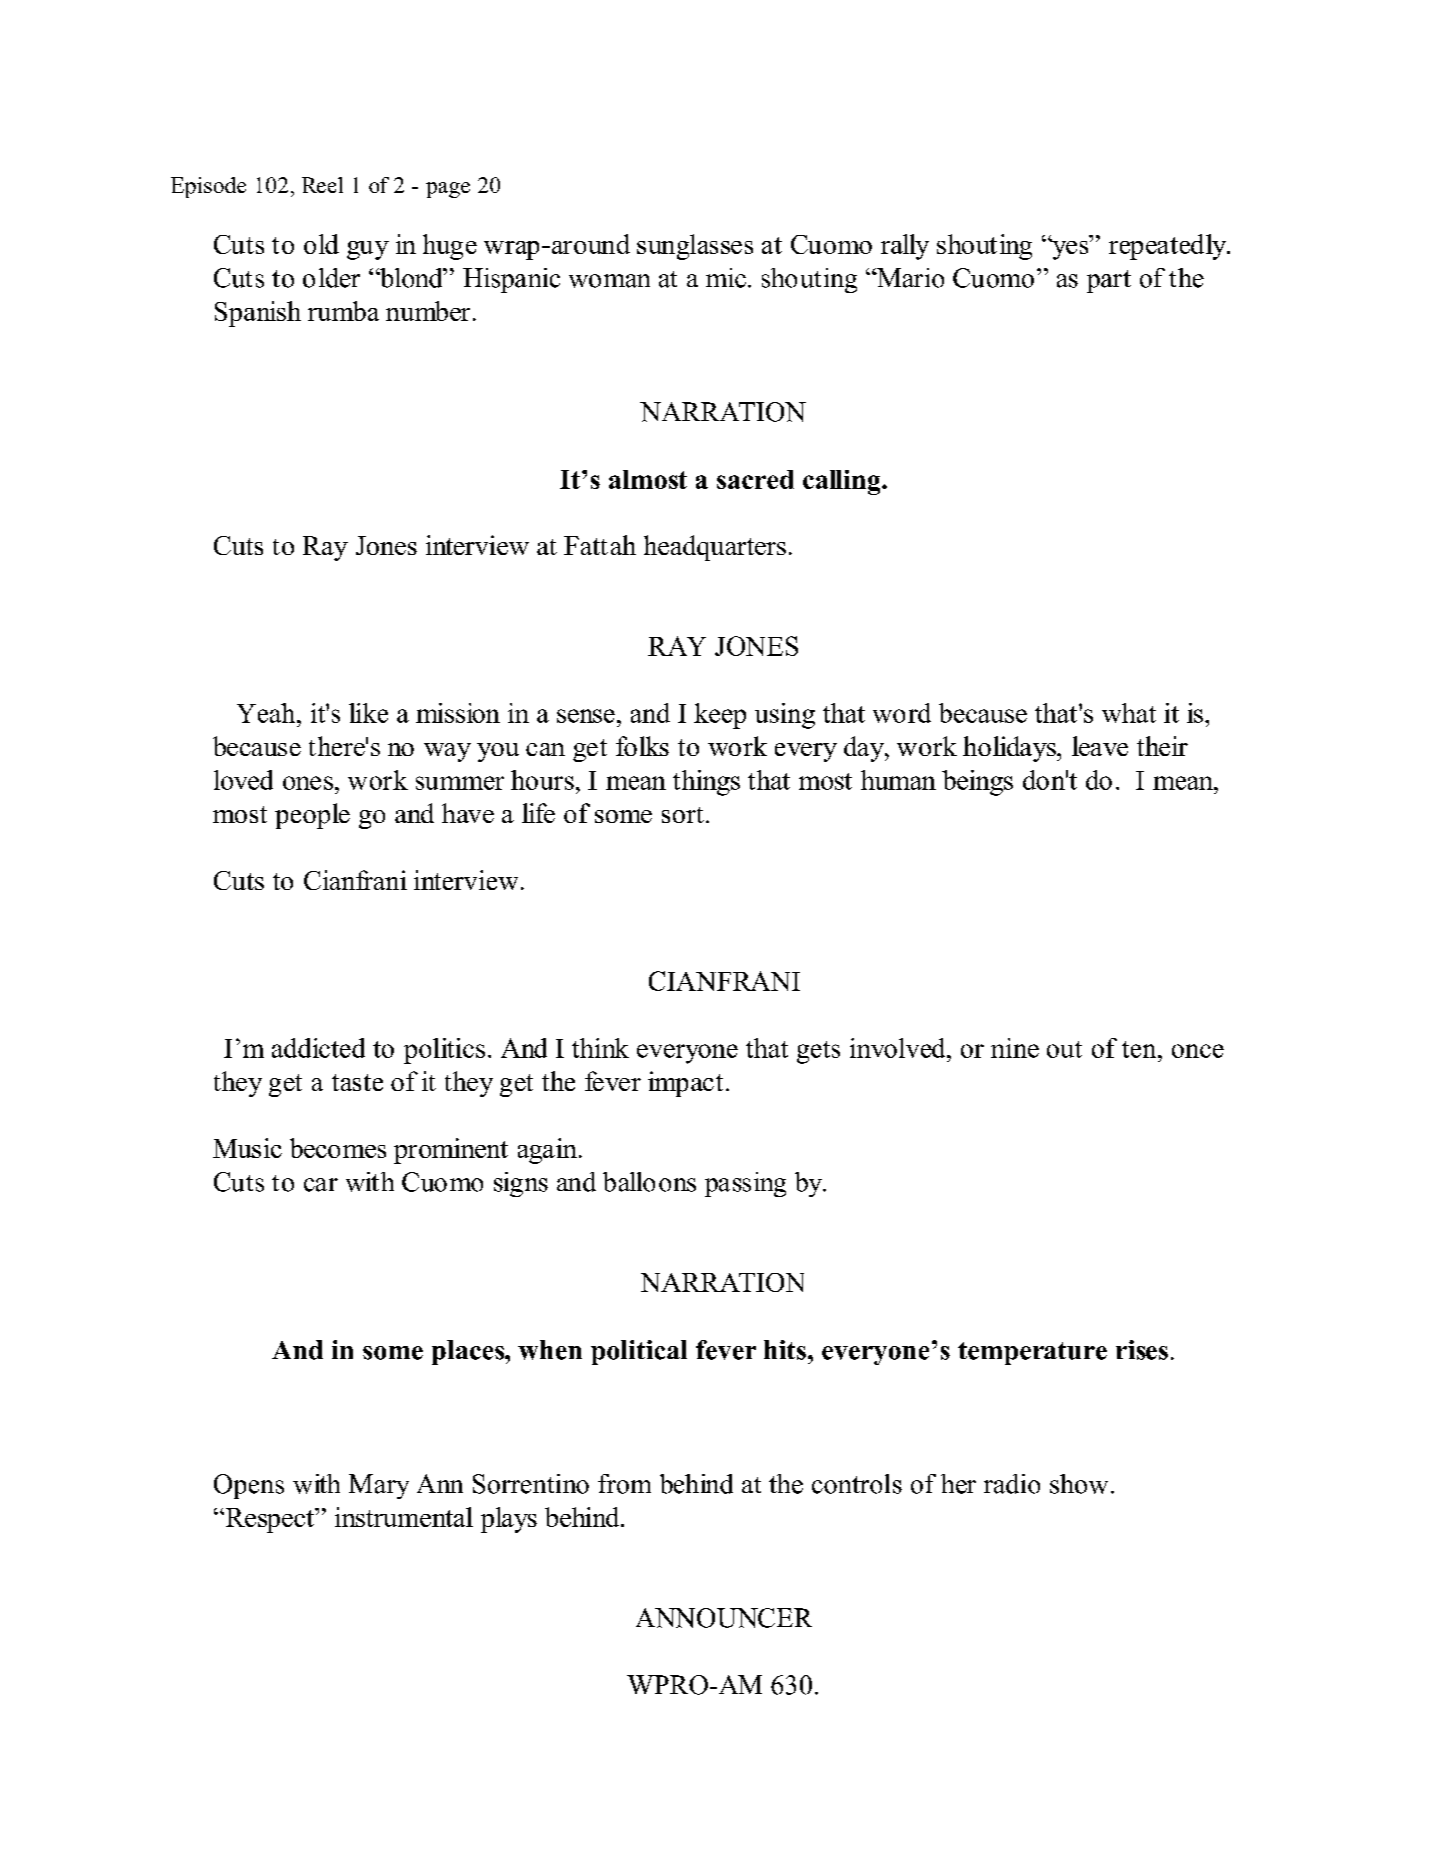  Describe the element at coordinates (269, 1520) in the screenshot. I see `Respect` at that location.
